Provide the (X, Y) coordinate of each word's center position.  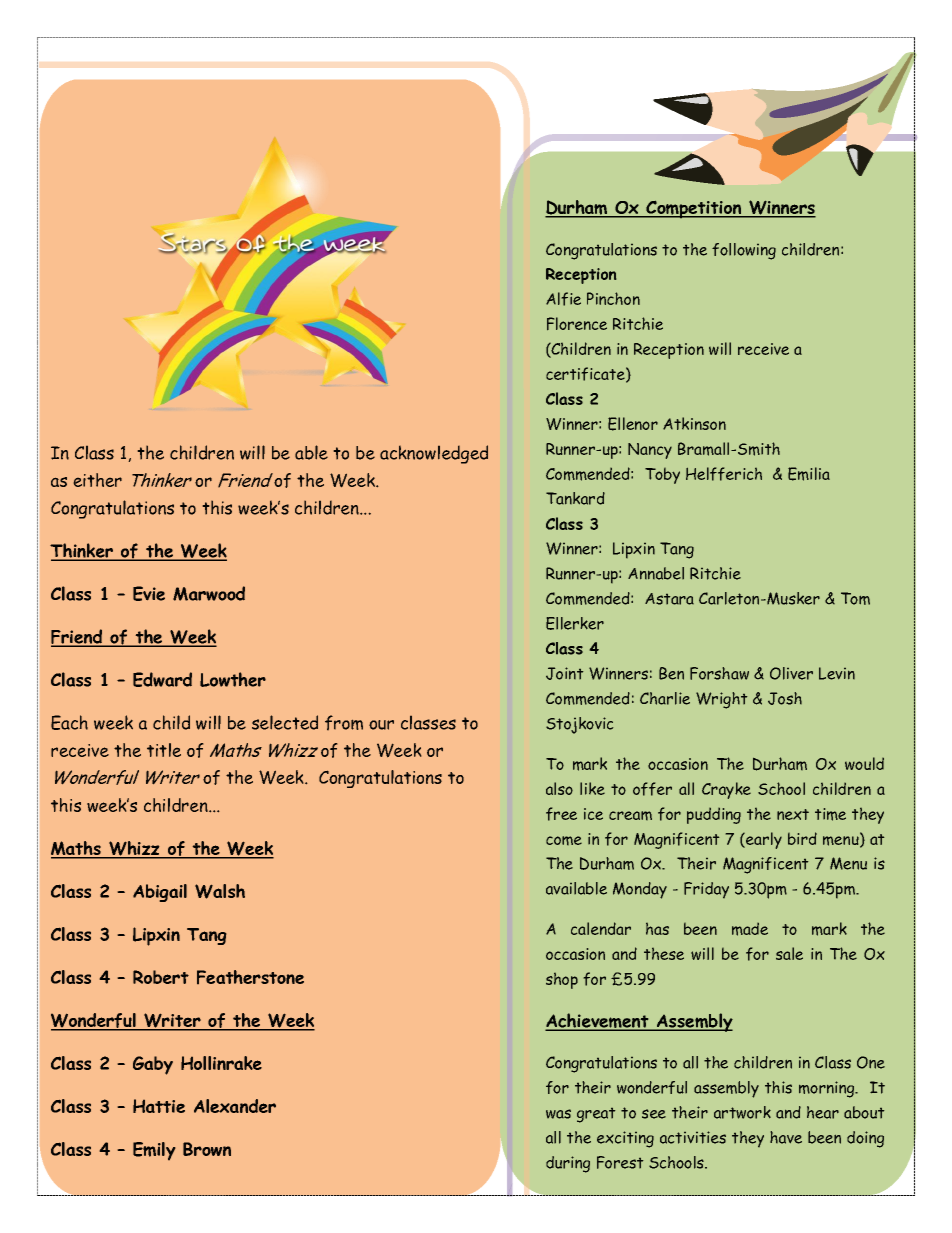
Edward (162, 679)
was (558, 1114)
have (786, 1137)
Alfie (563, 299)
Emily (154, 1151)
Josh (785, 698)
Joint (564, 673)
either (97, 480)
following (744, 251)
